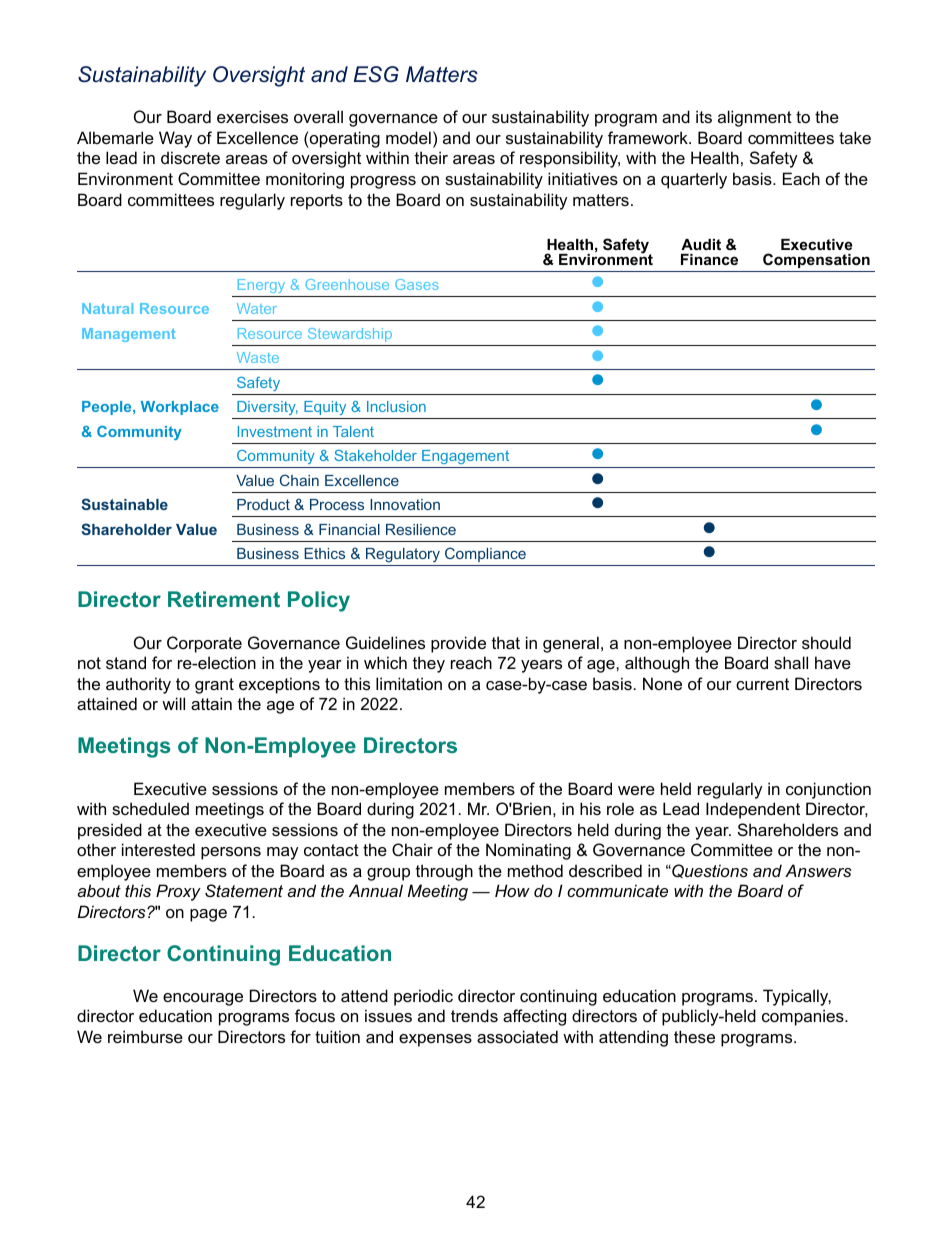 The image size is (952, 1233). Describe the element at coordinates (396, 406) in the document. I see `Inclusion` at that location.
